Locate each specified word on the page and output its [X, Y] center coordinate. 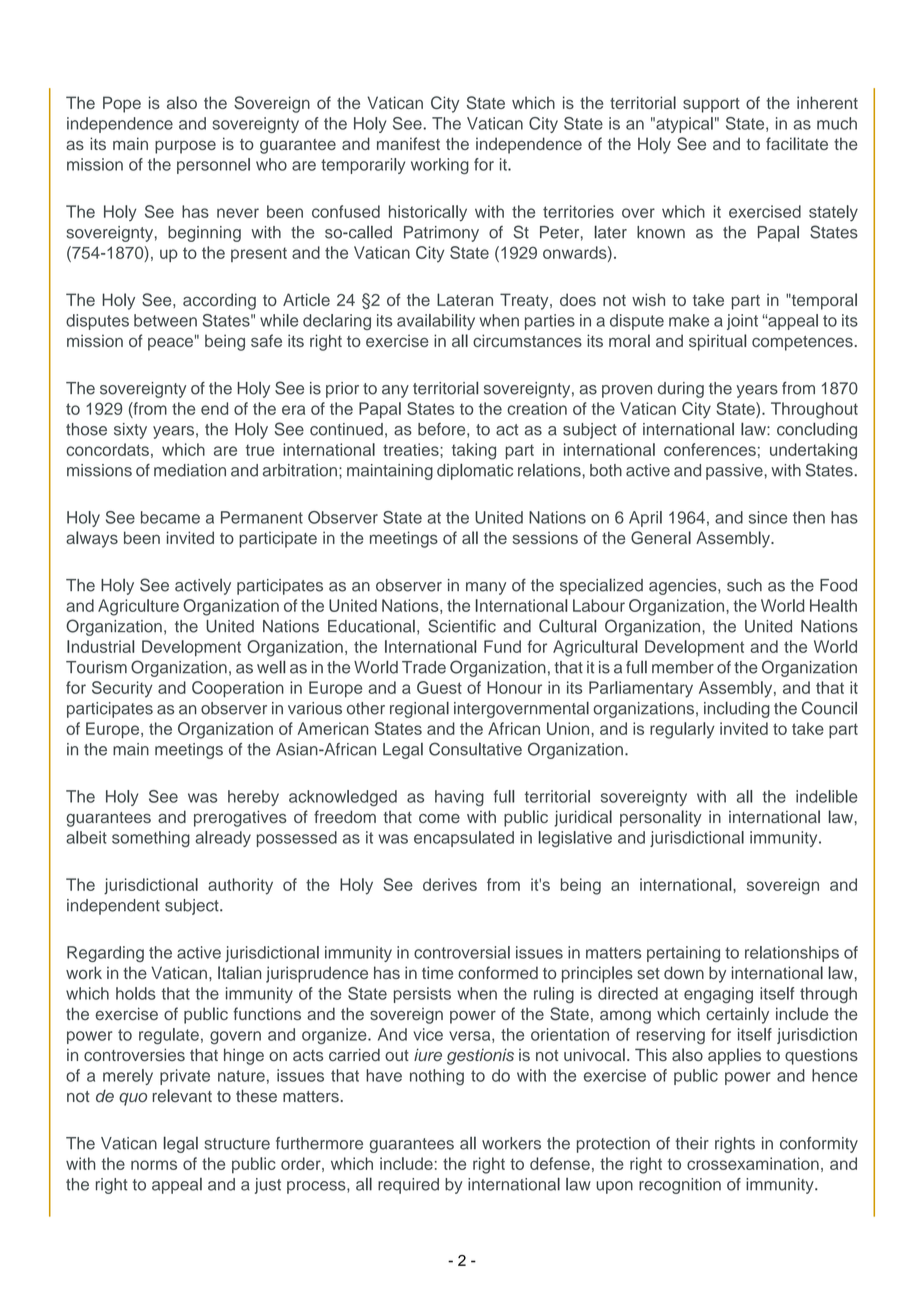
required [408, 1186]
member [683, 667]
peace [170, 344]
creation [537, 408]
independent [113, 907]
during [681, 390]
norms [154, 1165]
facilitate [797, 143]
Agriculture [138, 607]
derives [450, 884]
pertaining [683, 954]
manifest [408, 143]
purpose [185, 147]
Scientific [462, 626]
